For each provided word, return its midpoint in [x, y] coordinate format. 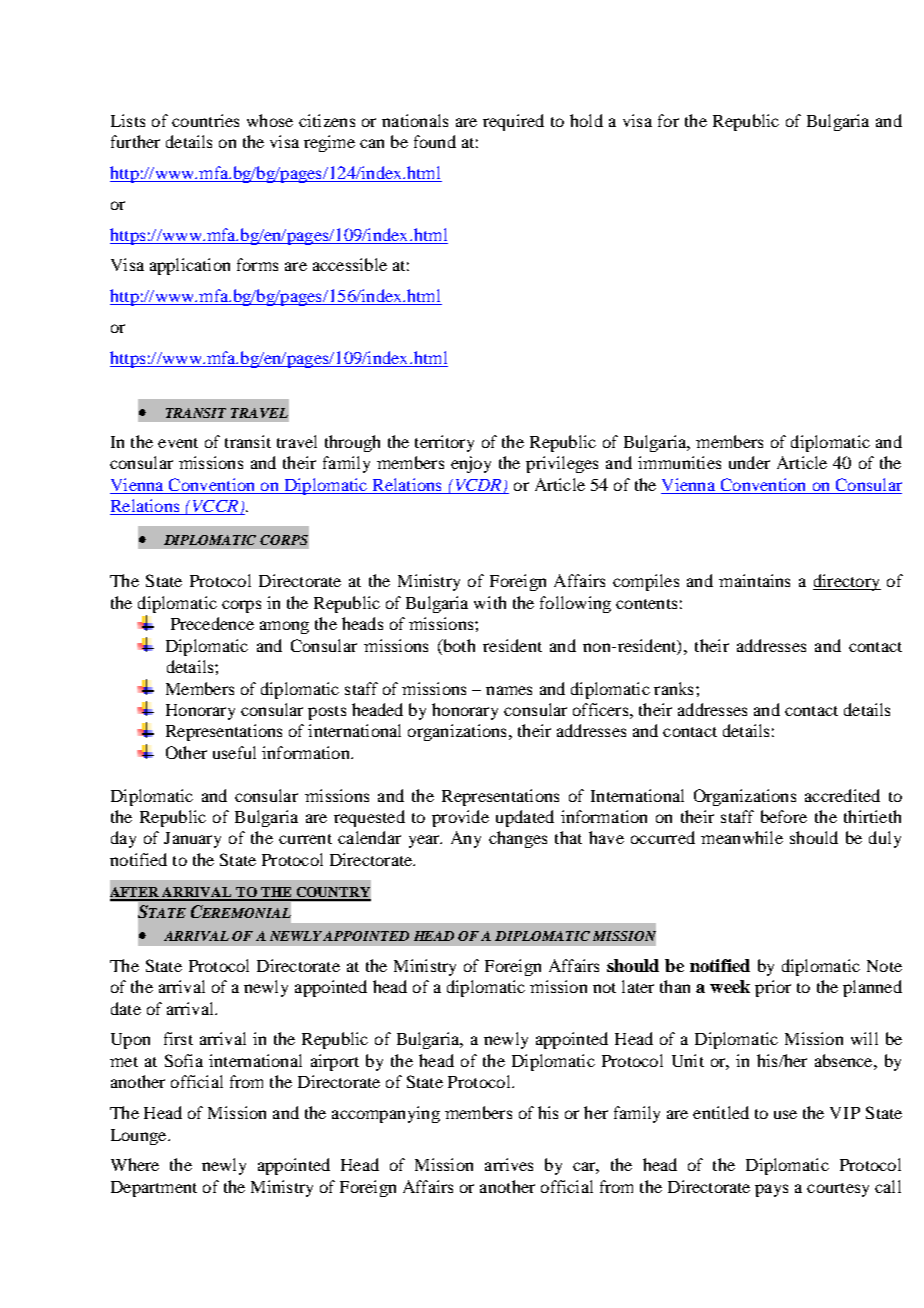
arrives [509, 1164]
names [509, 690]
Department [154, 1189]
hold [586, 120]
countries [205, 120]
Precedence [212, 623]
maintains [754, 580]
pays [771, 1190]
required [513, 122]
